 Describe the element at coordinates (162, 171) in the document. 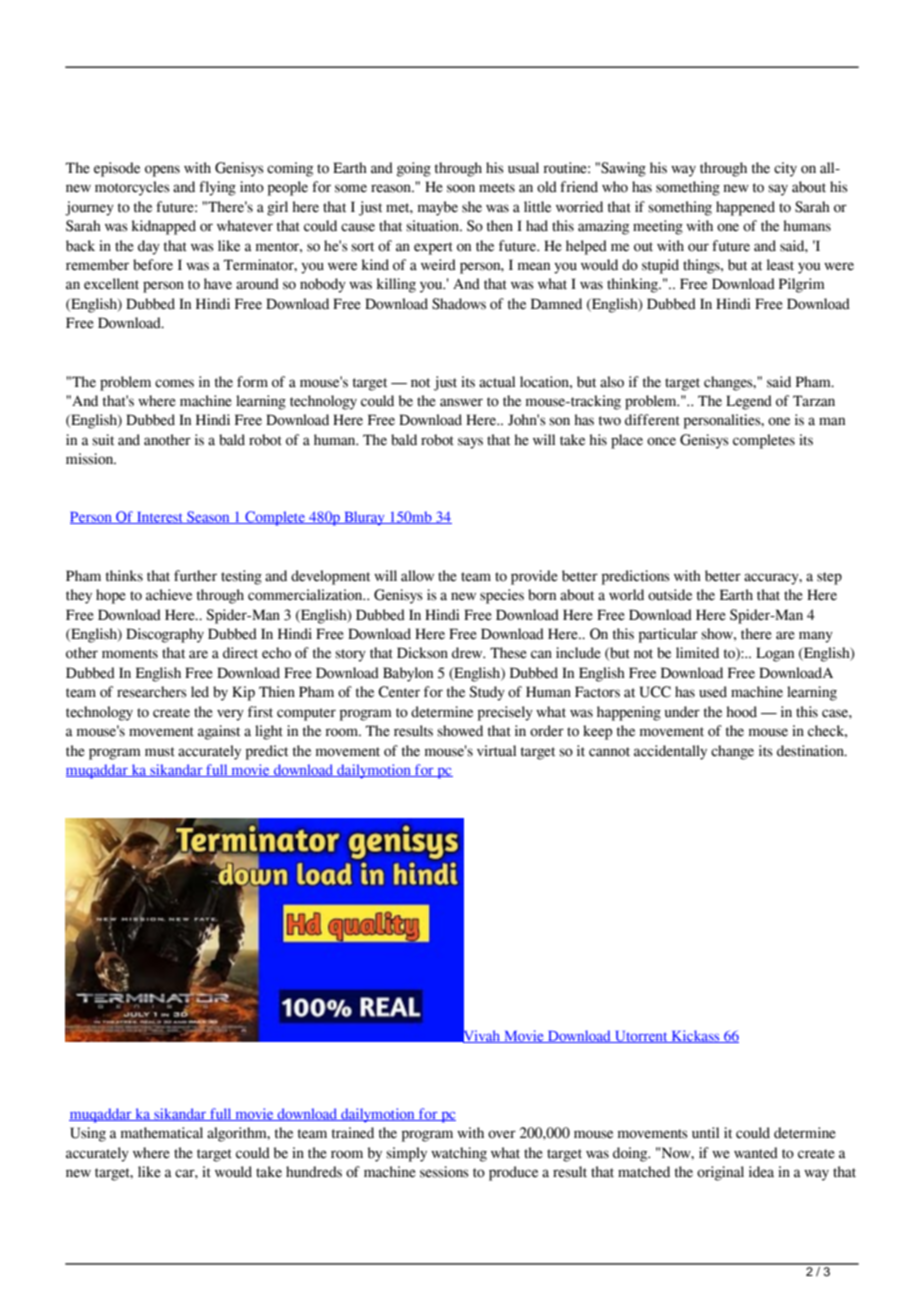

I see `opens` at that location.
